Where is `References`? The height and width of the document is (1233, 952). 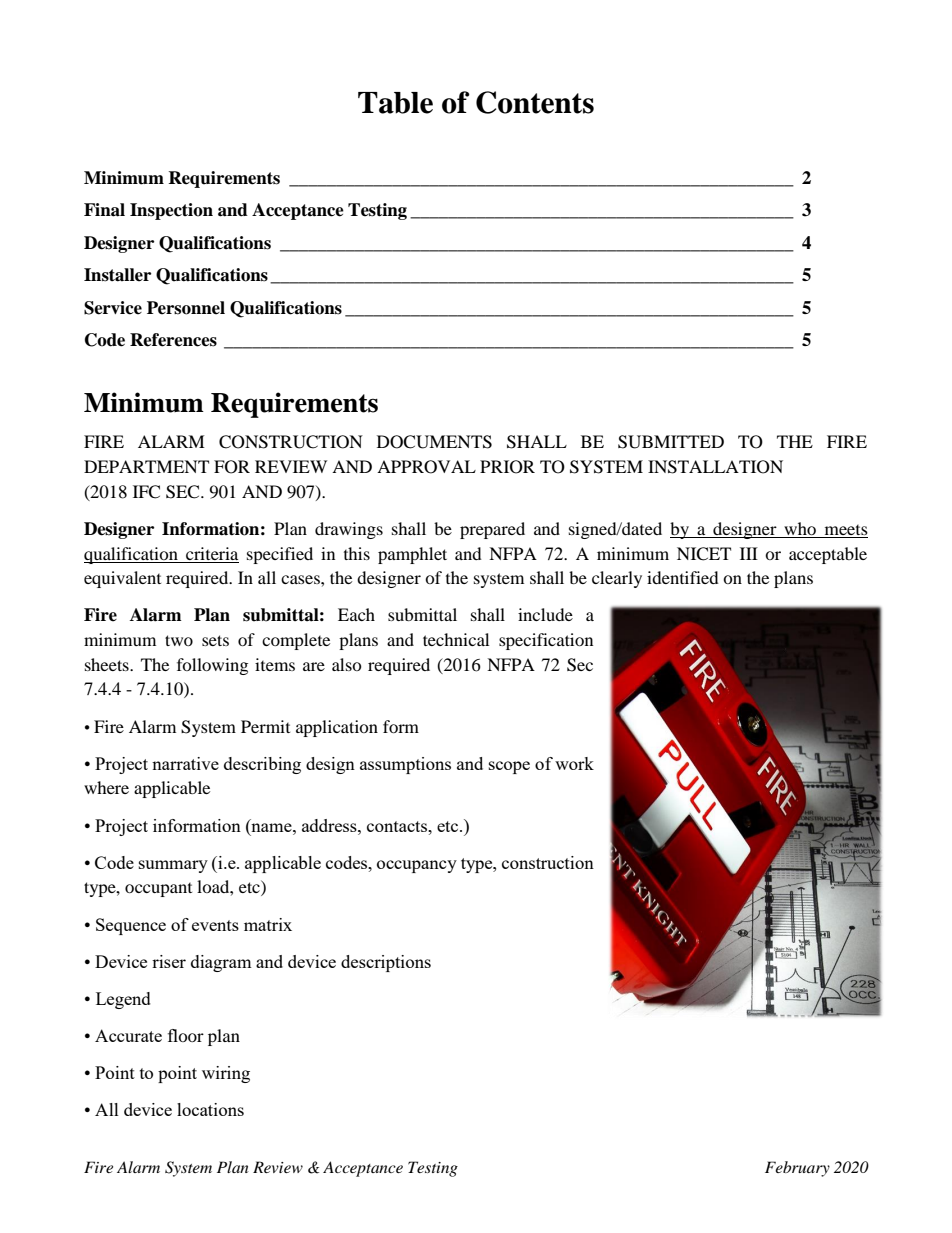 References is located at coordinates (173, 340).
